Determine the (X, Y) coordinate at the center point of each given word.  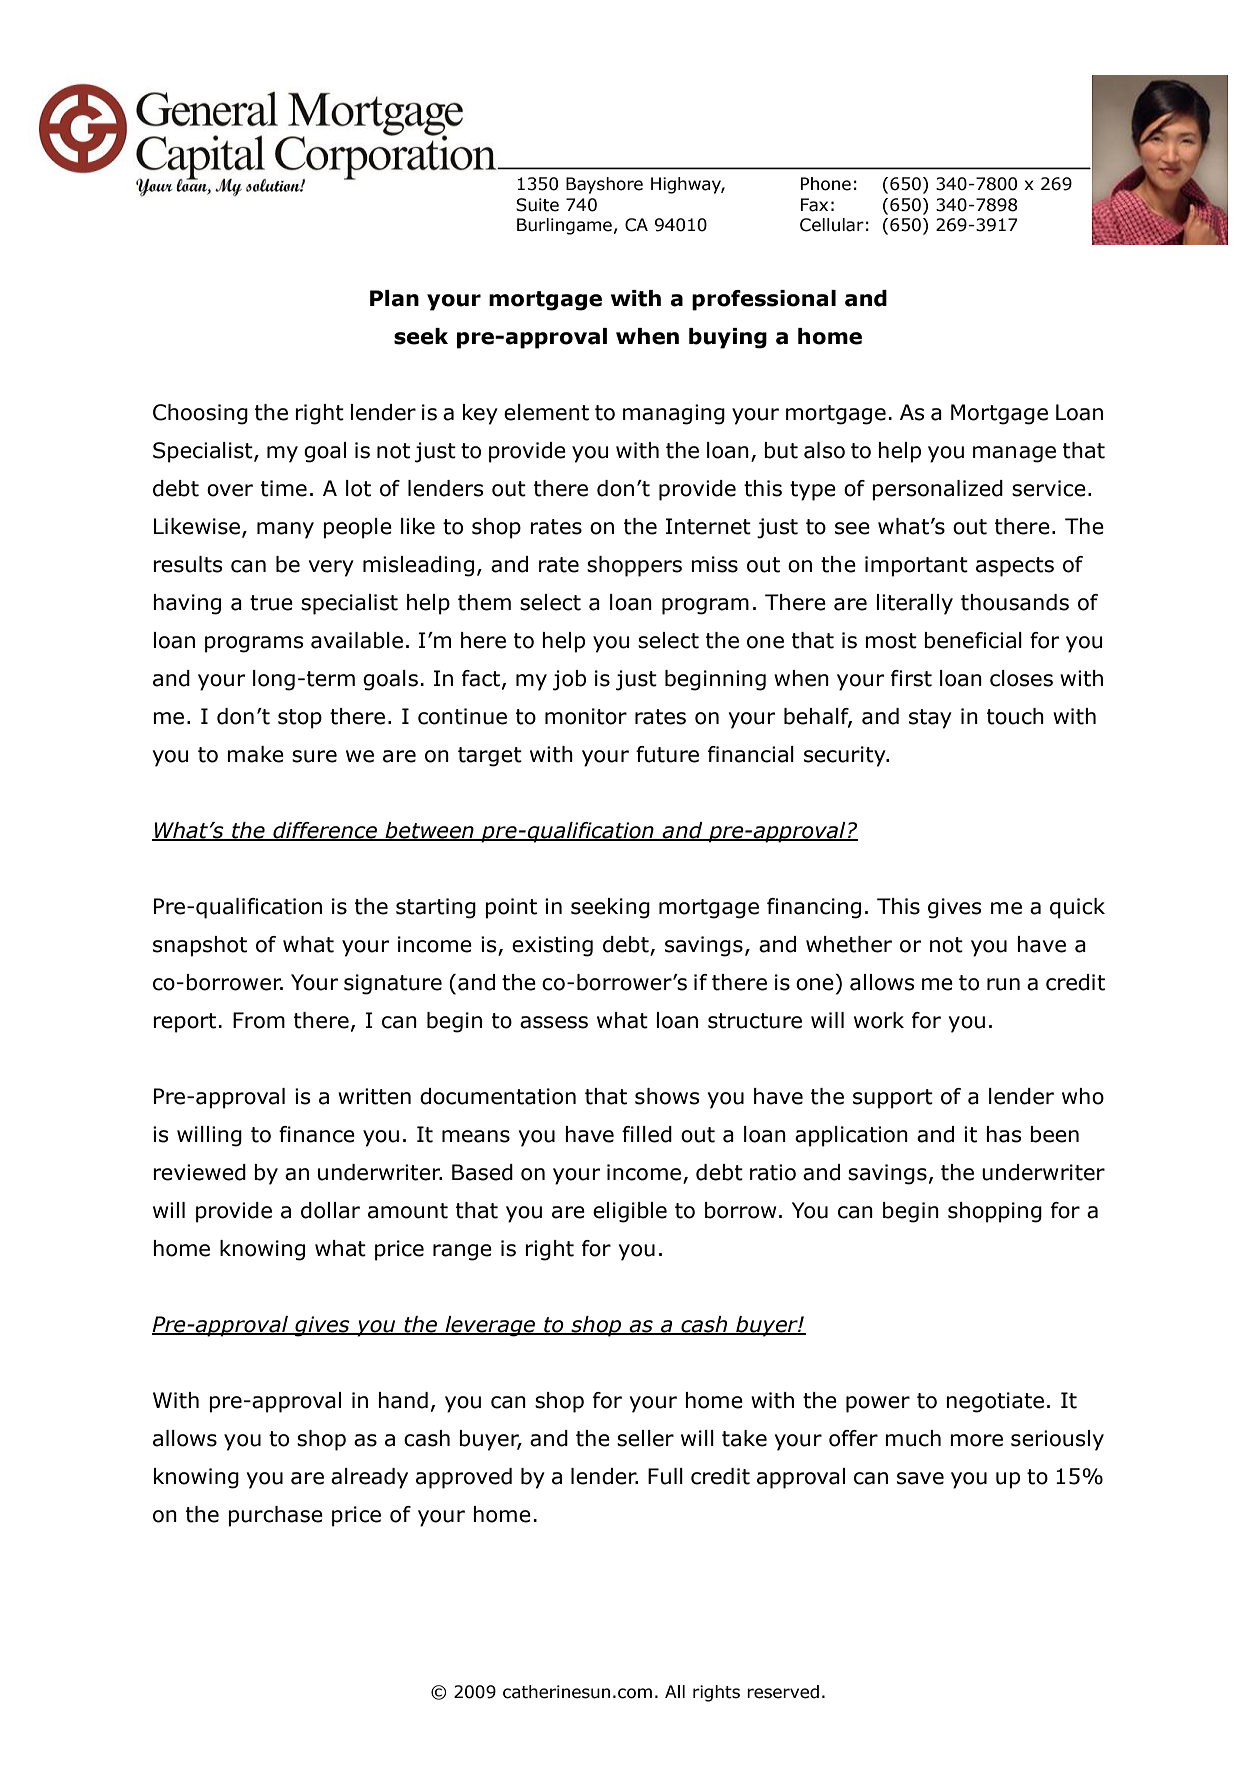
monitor (586, 716)
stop (300, 719)
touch (1015, 716)
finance (317, 1134)
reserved (783, 1692)
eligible (630, 1212)
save (920, 1478)
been (1054, 1134)
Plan (394, 298)
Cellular (832, 225)
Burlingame (564, 226)
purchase (275, 1516)
